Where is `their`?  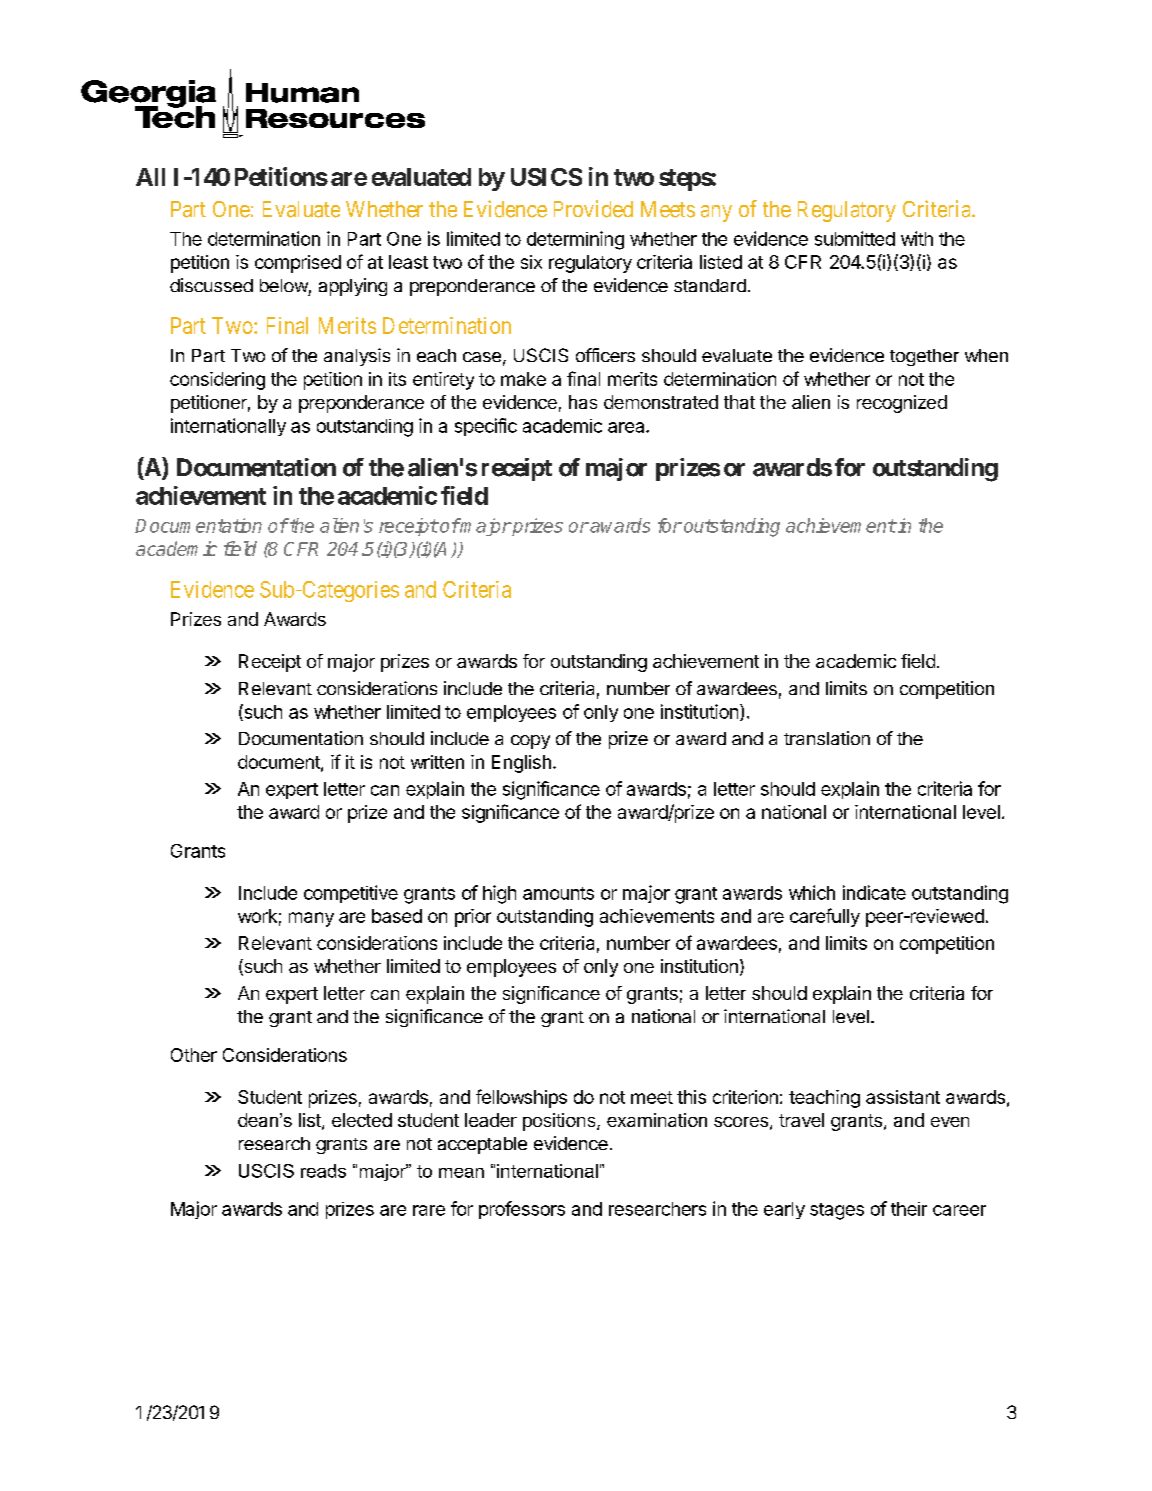 their is located at coordinates (909, 1209).
